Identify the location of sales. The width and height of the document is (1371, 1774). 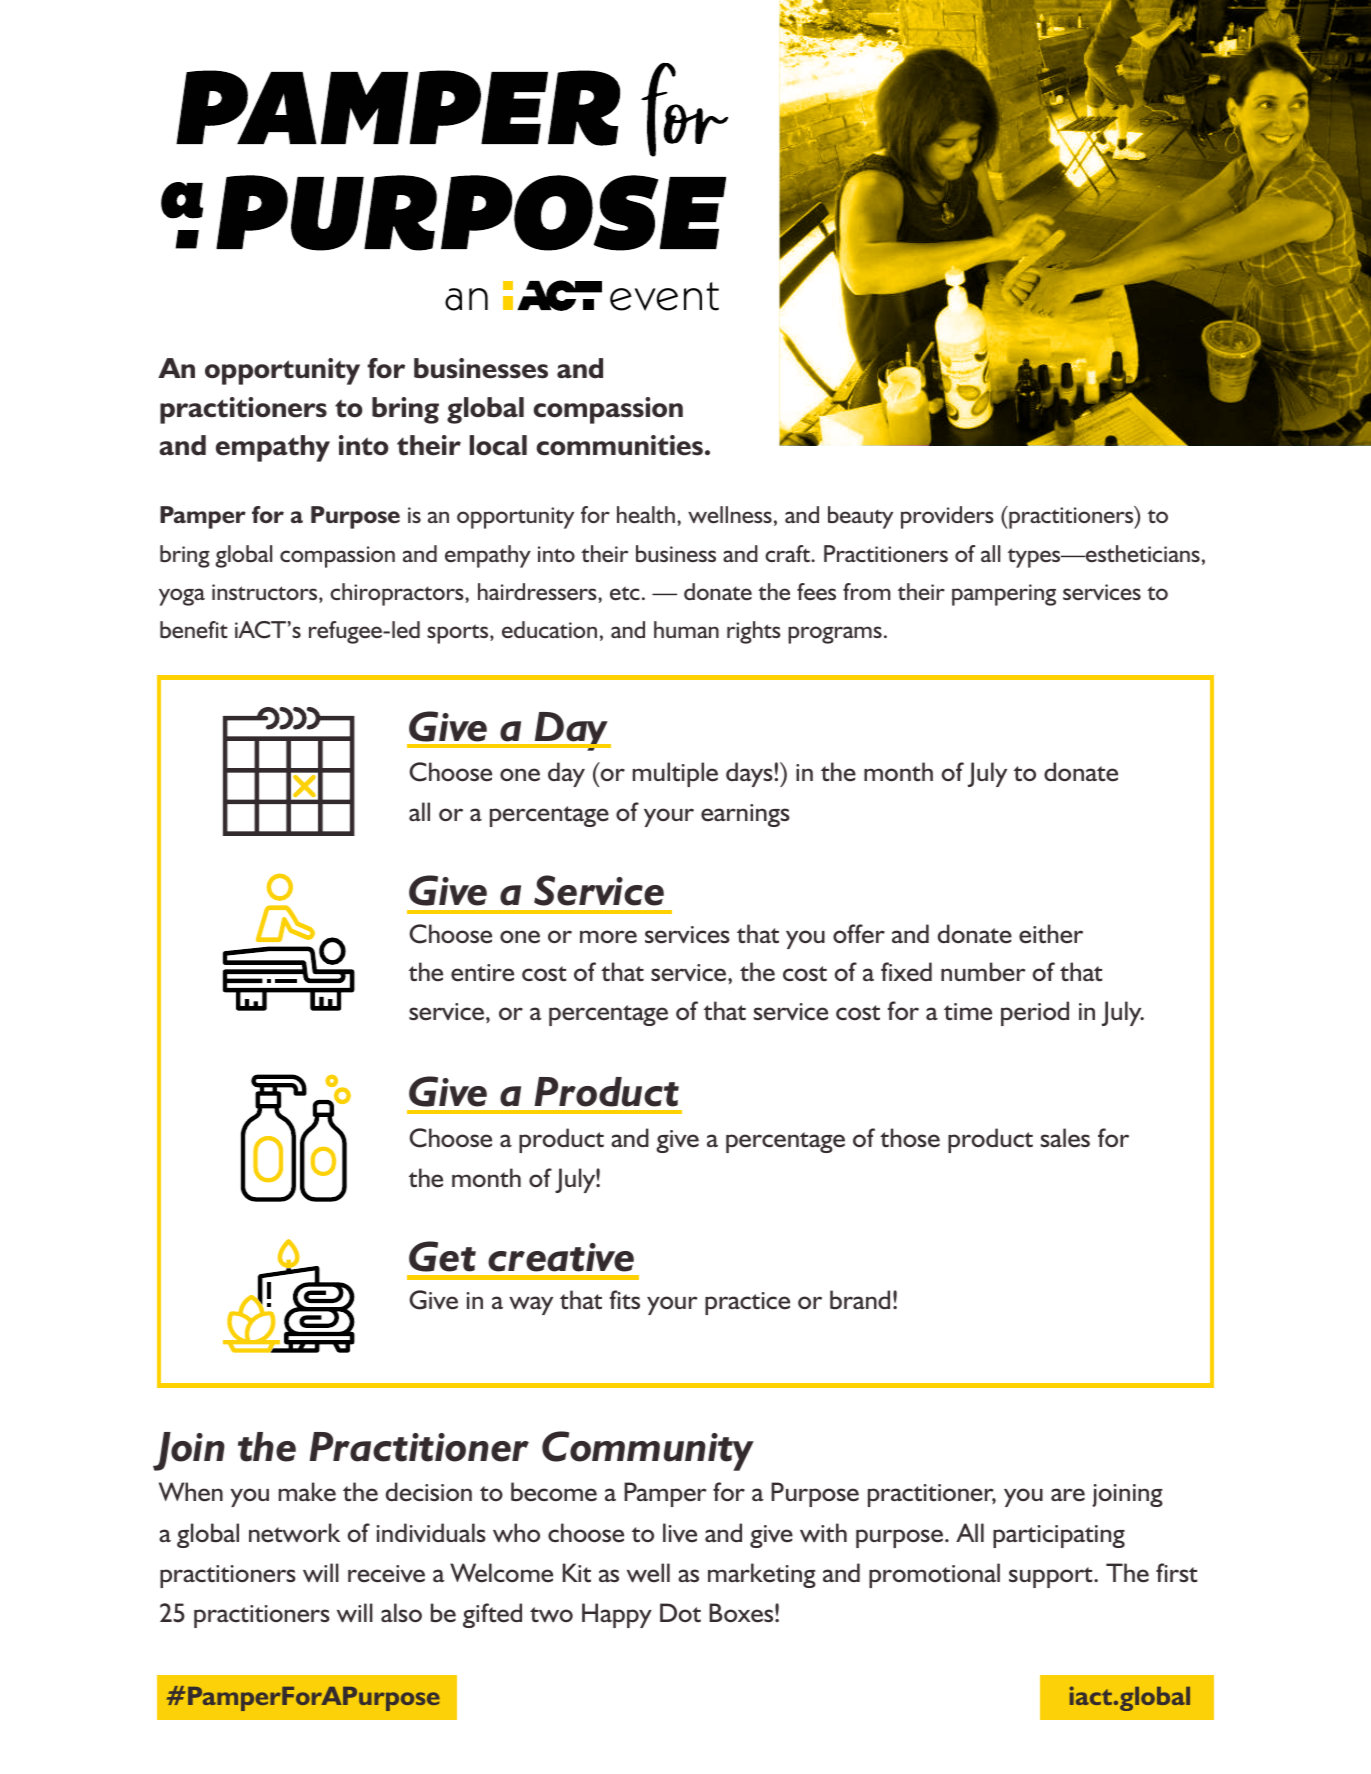
(1065, 1138).
